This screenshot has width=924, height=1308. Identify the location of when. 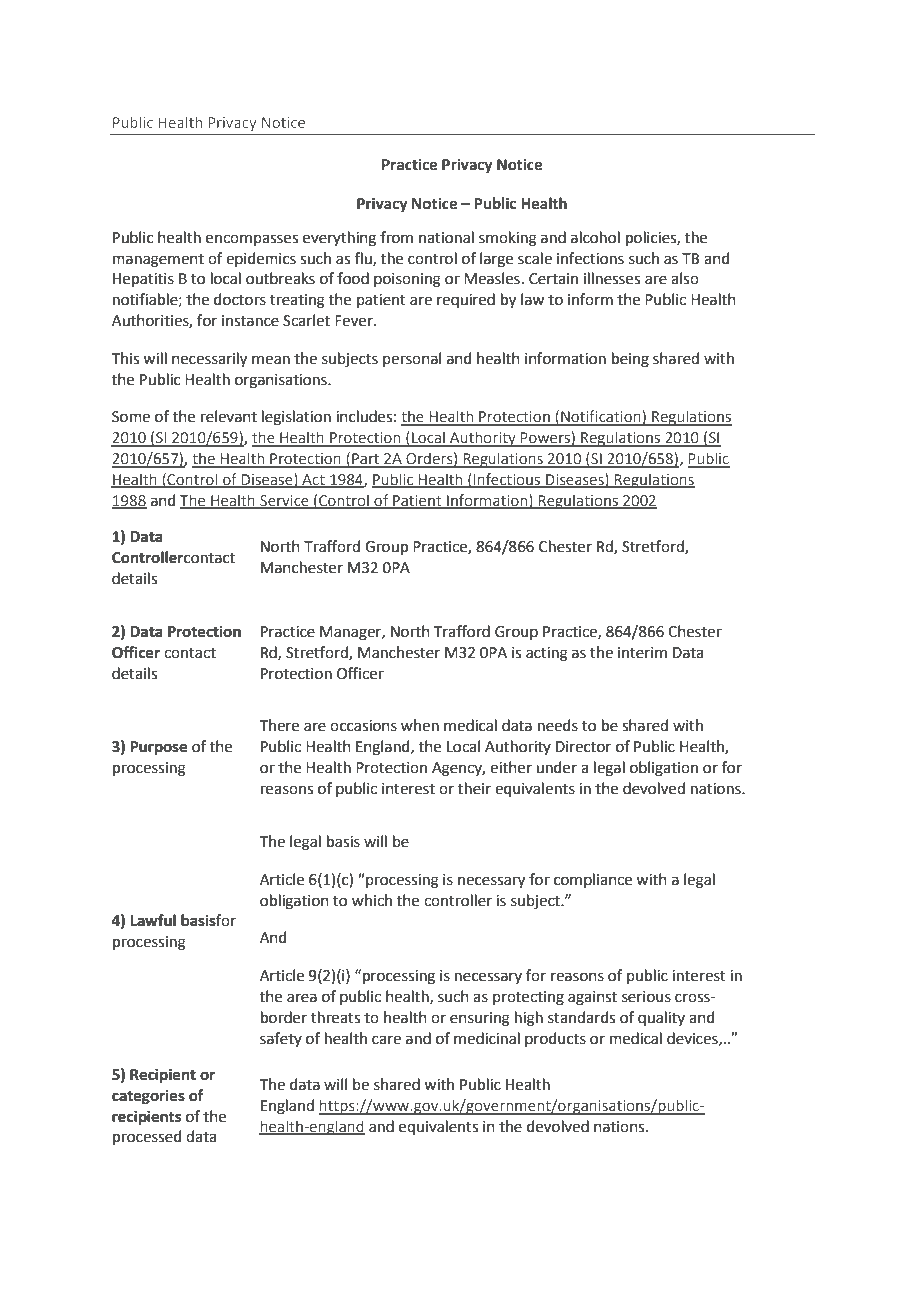
(420, 725).
